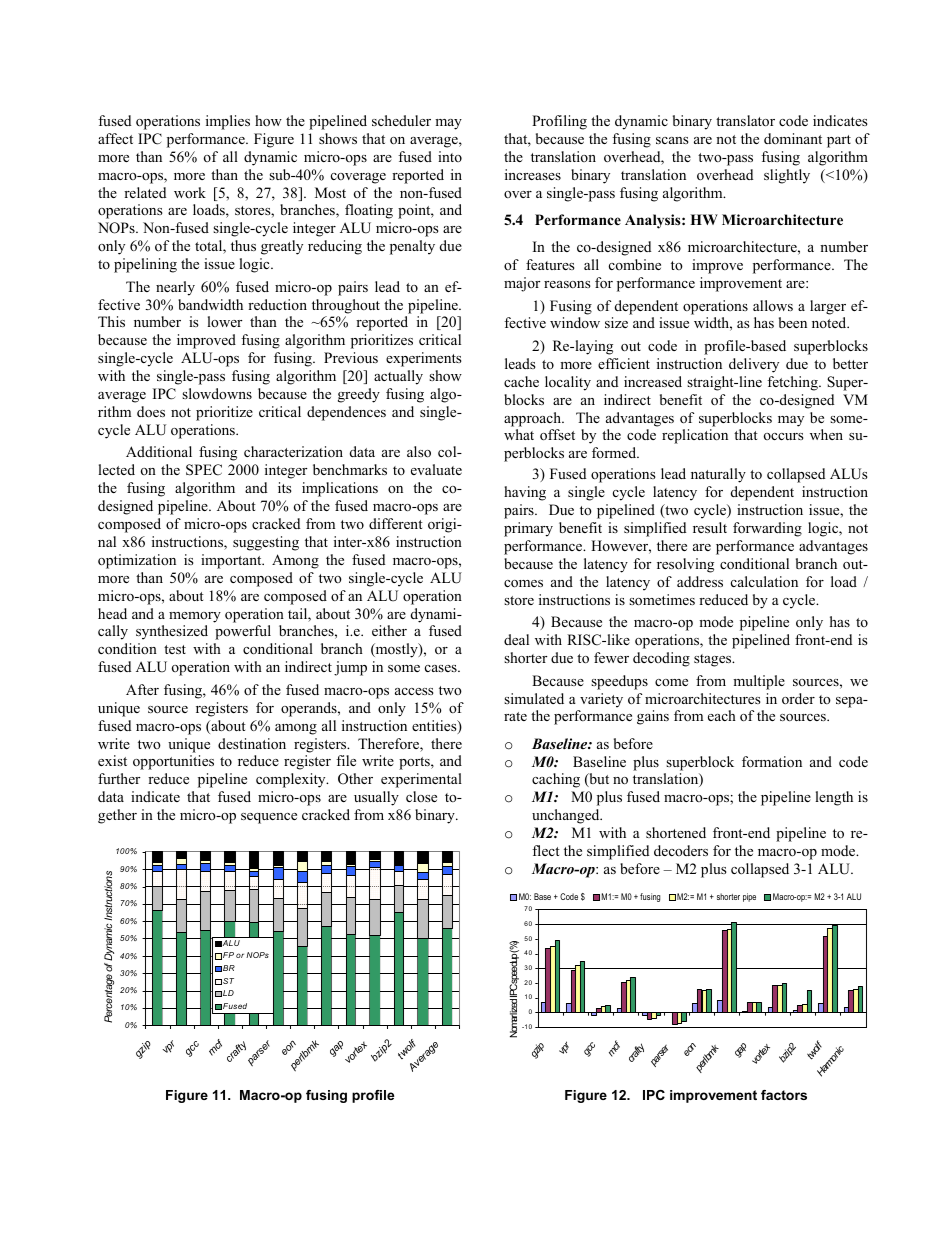 Image resolution: width=952 pixels, height=1233 pixels. What do you see at coordinates (754, 365) in the screenshot?
I see `delivery` at bounding box center [754, 365].
